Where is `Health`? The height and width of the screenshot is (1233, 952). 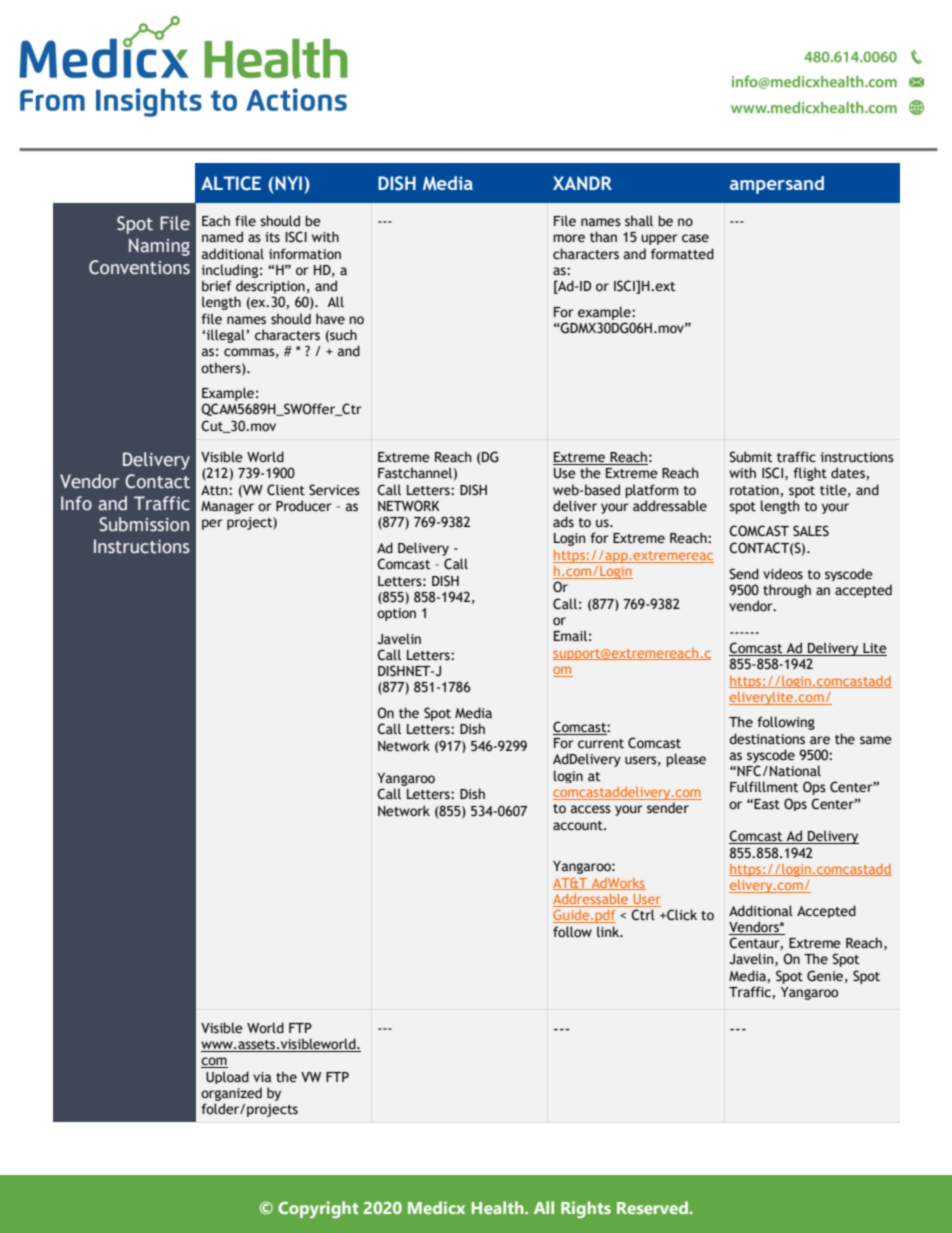 Health is located at coordinates (498, 1207).
